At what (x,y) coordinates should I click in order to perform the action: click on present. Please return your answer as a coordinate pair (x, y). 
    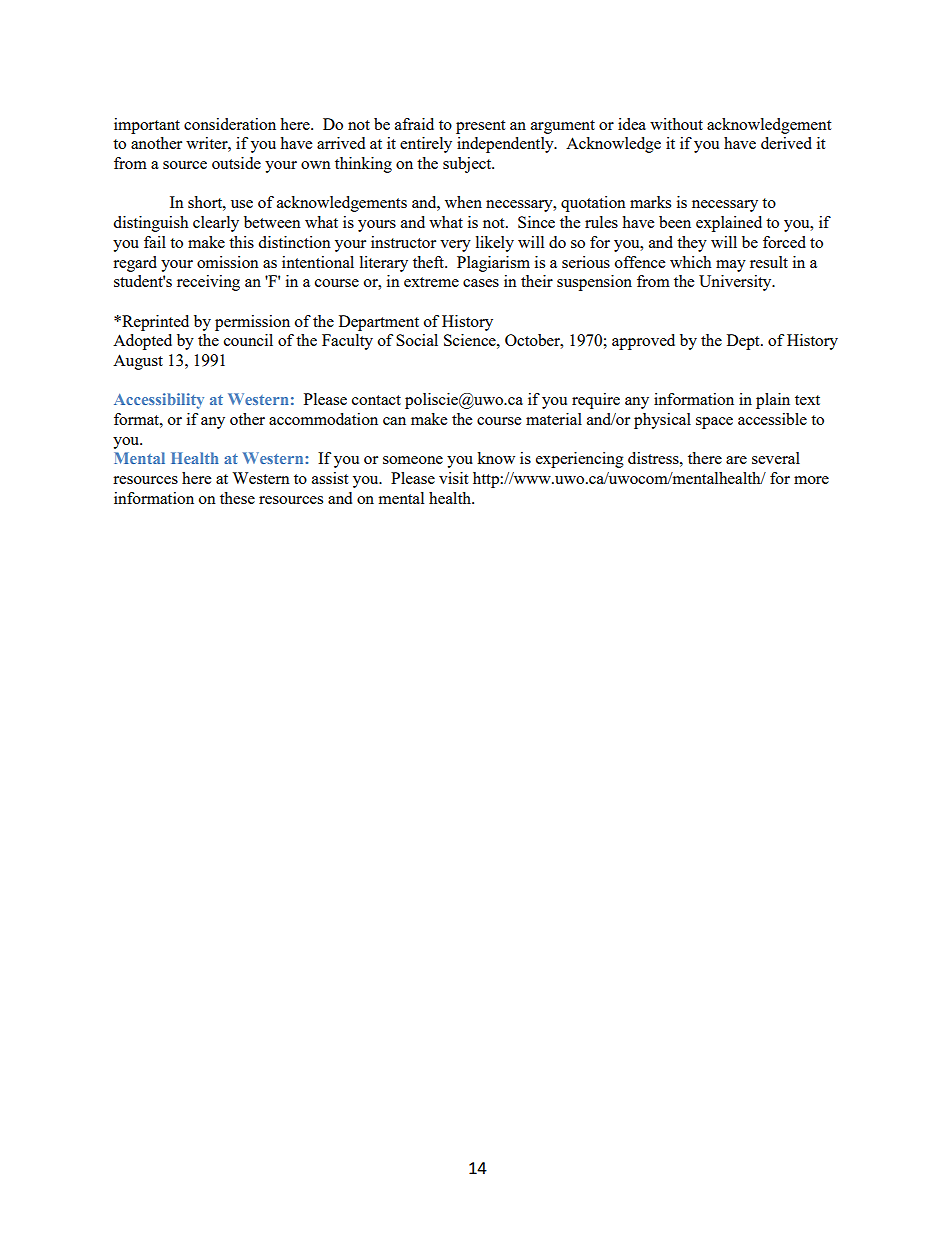
    Looking at the image, I should click on (480, 127).
